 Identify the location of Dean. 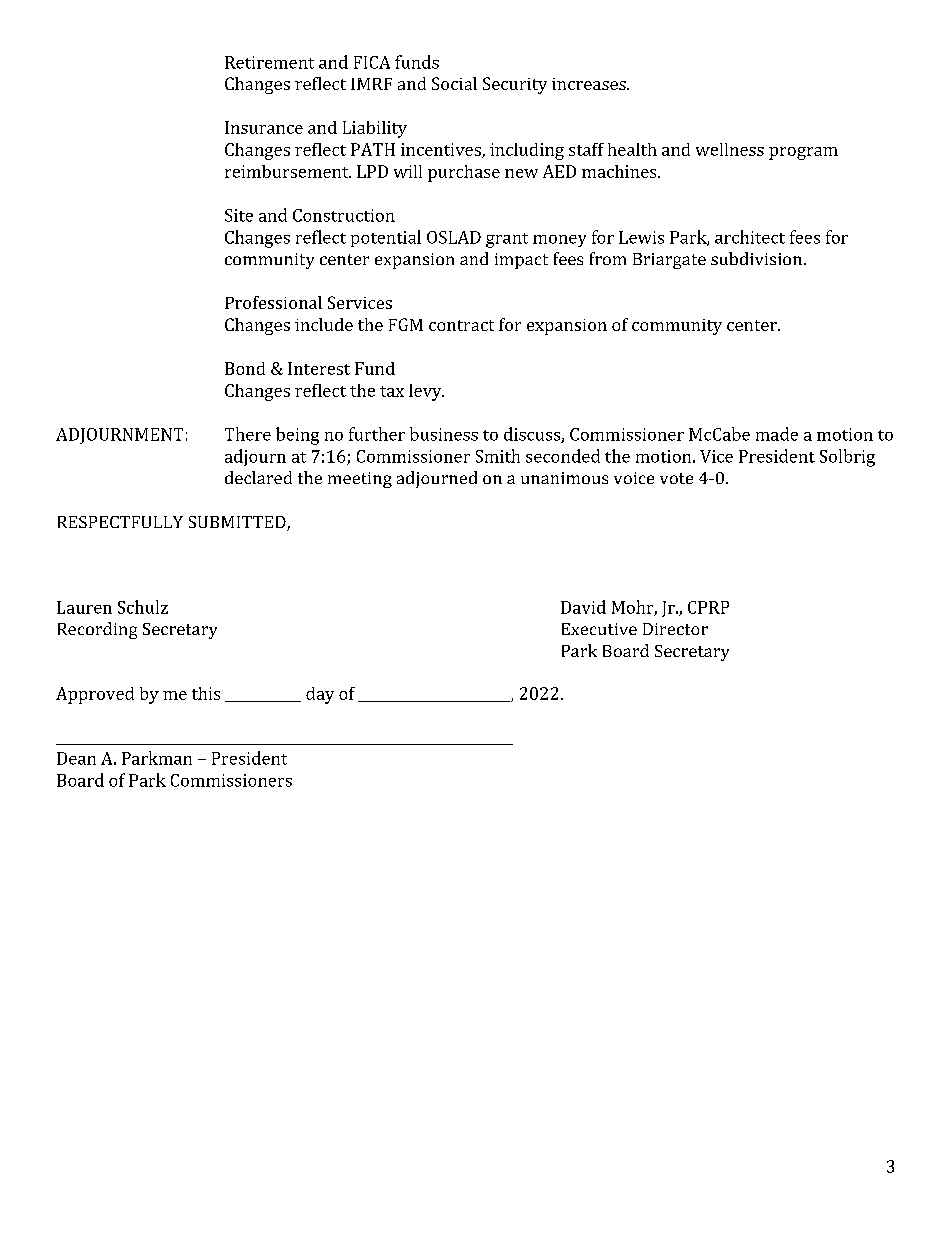
(76, 758).
